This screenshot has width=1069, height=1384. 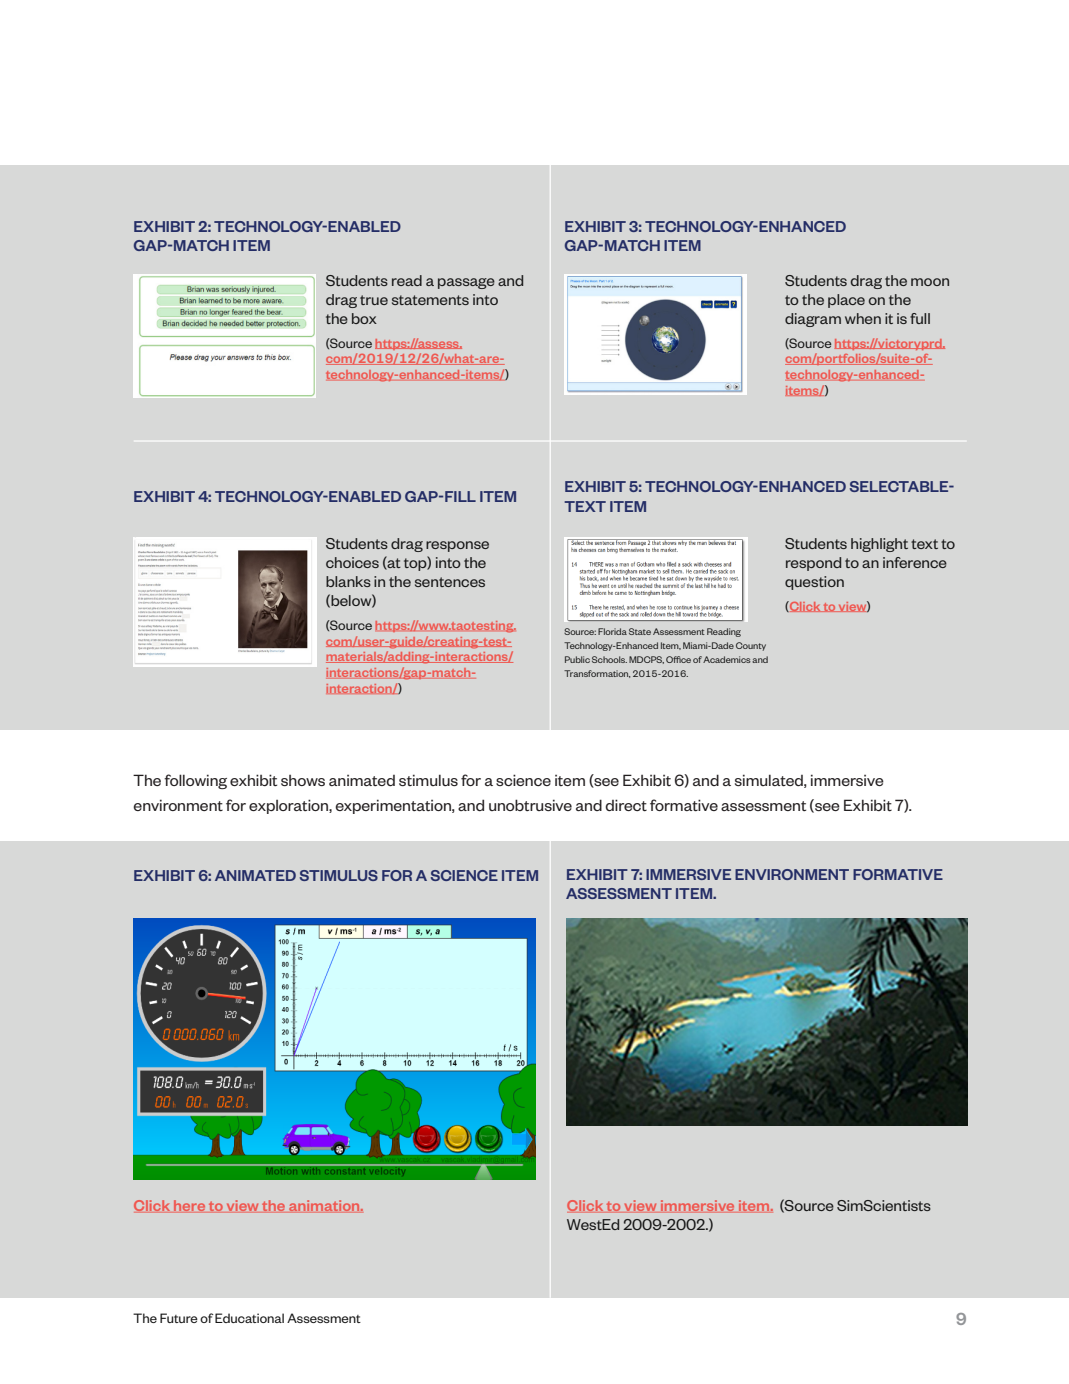 I want to click on passage, so click(x=466, y=283).
